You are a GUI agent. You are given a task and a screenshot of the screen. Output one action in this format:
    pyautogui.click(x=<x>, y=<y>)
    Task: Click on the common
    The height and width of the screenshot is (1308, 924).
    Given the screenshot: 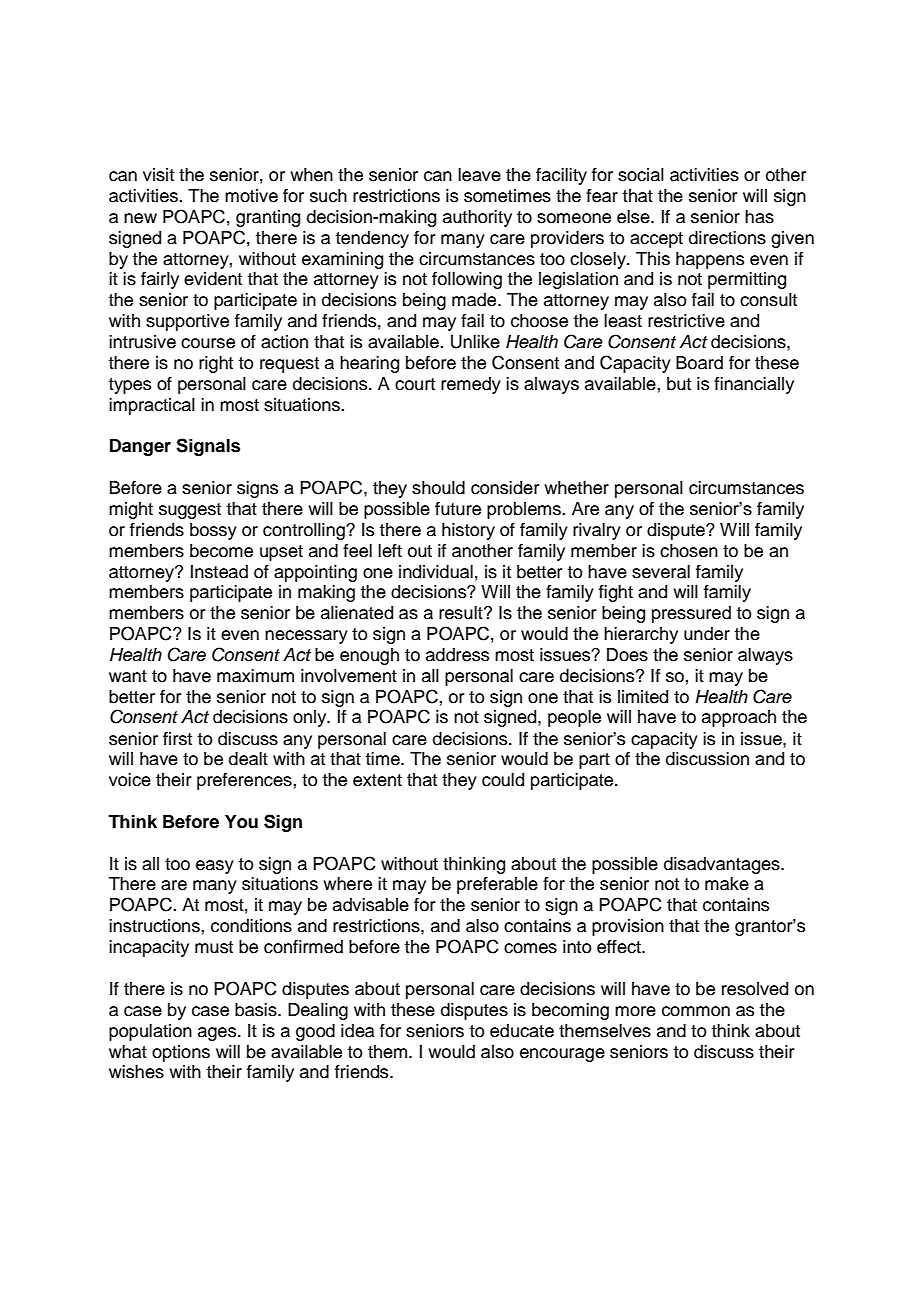 What is the action you would take?
    pyautogui.click(x=696, y=1011)
